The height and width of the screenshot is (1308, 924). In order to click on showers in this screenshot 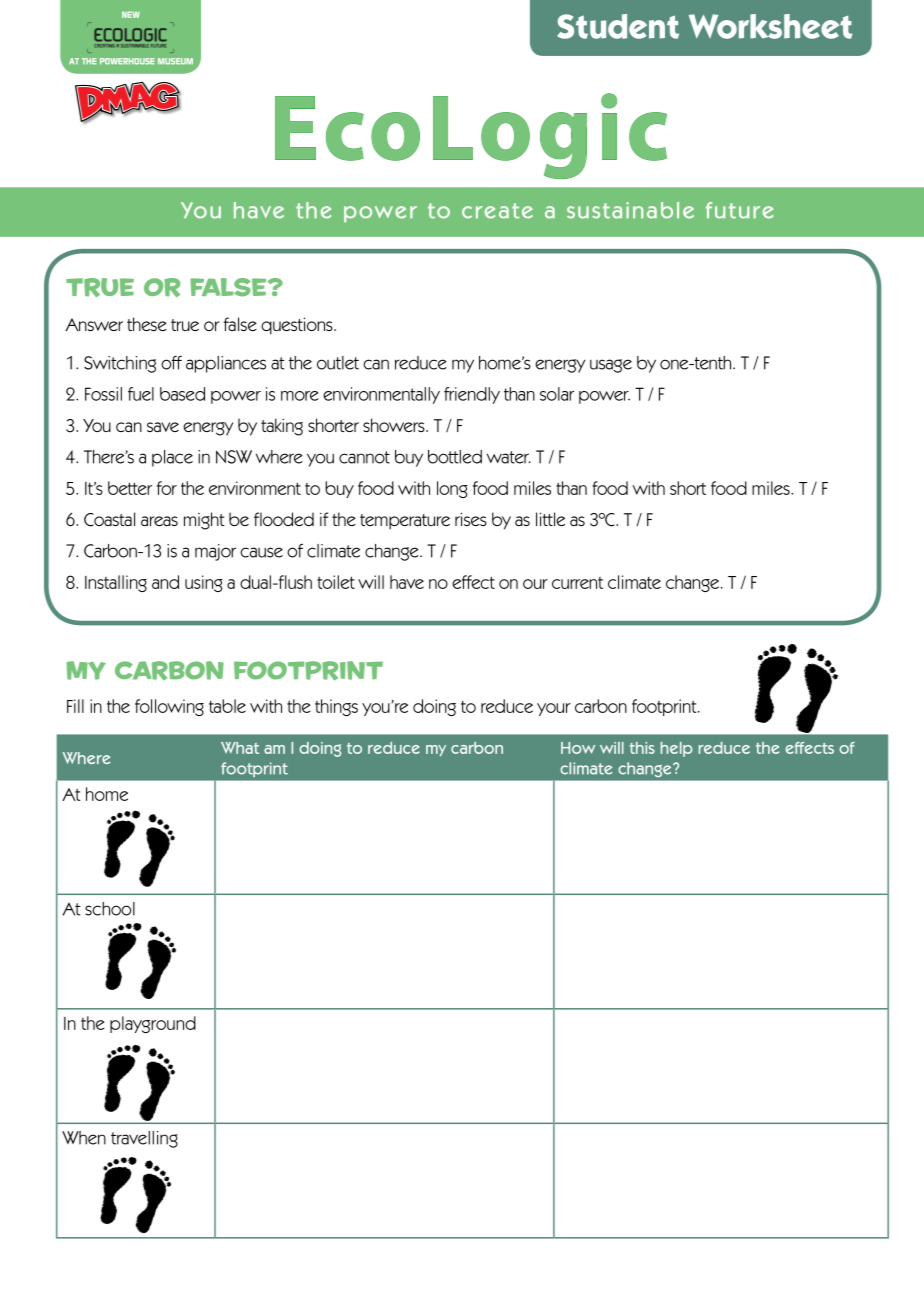, I will do `click(395, 425)`.
